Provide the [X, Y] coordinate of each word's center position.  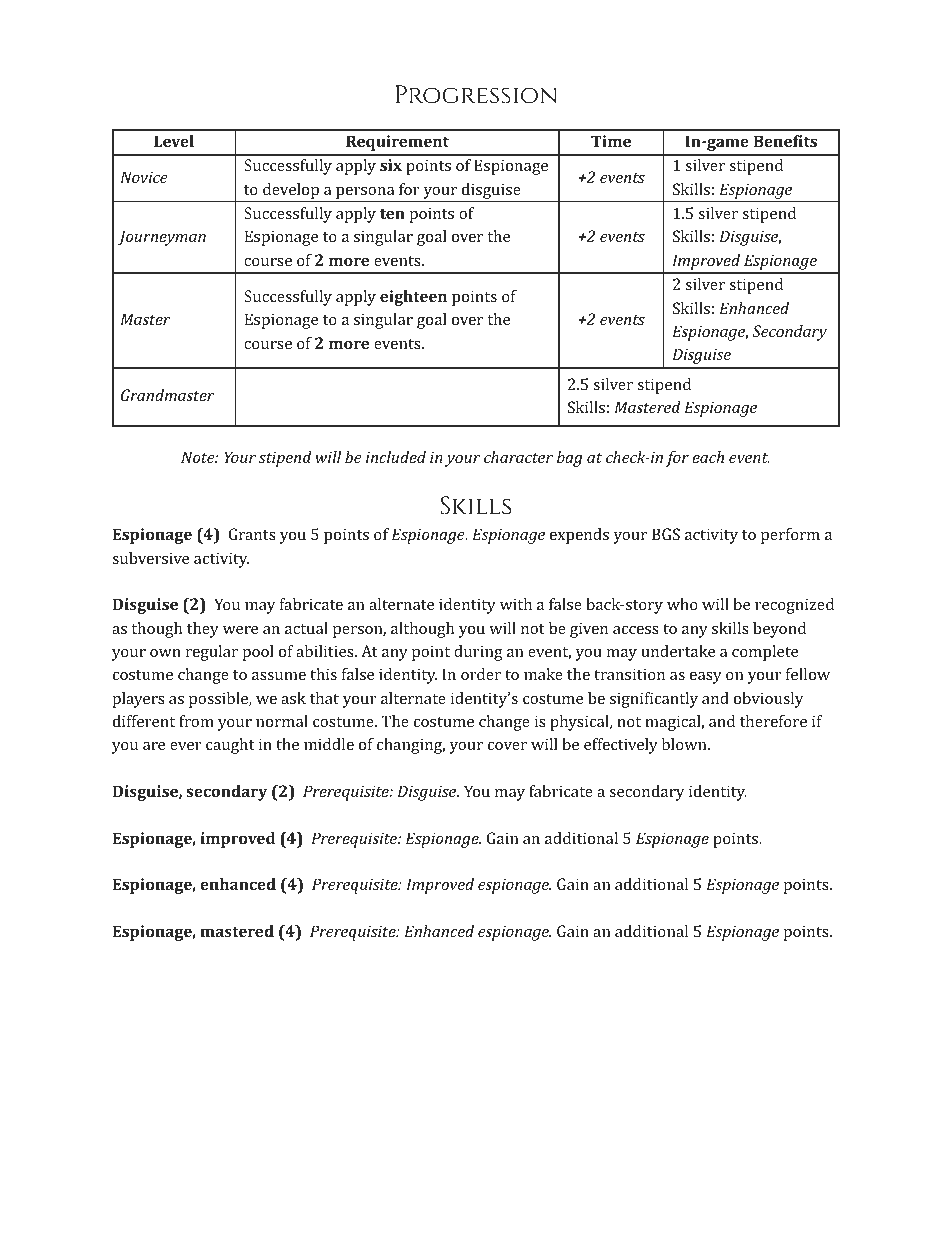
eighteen [413, 298]
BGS [666, 534]
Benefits [785, 141]
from [196, 721]
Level [174, 141]
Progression [476, 94]
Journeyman [162, 238]
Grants [252, 534]
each [708, 457]
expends [579, 536]
